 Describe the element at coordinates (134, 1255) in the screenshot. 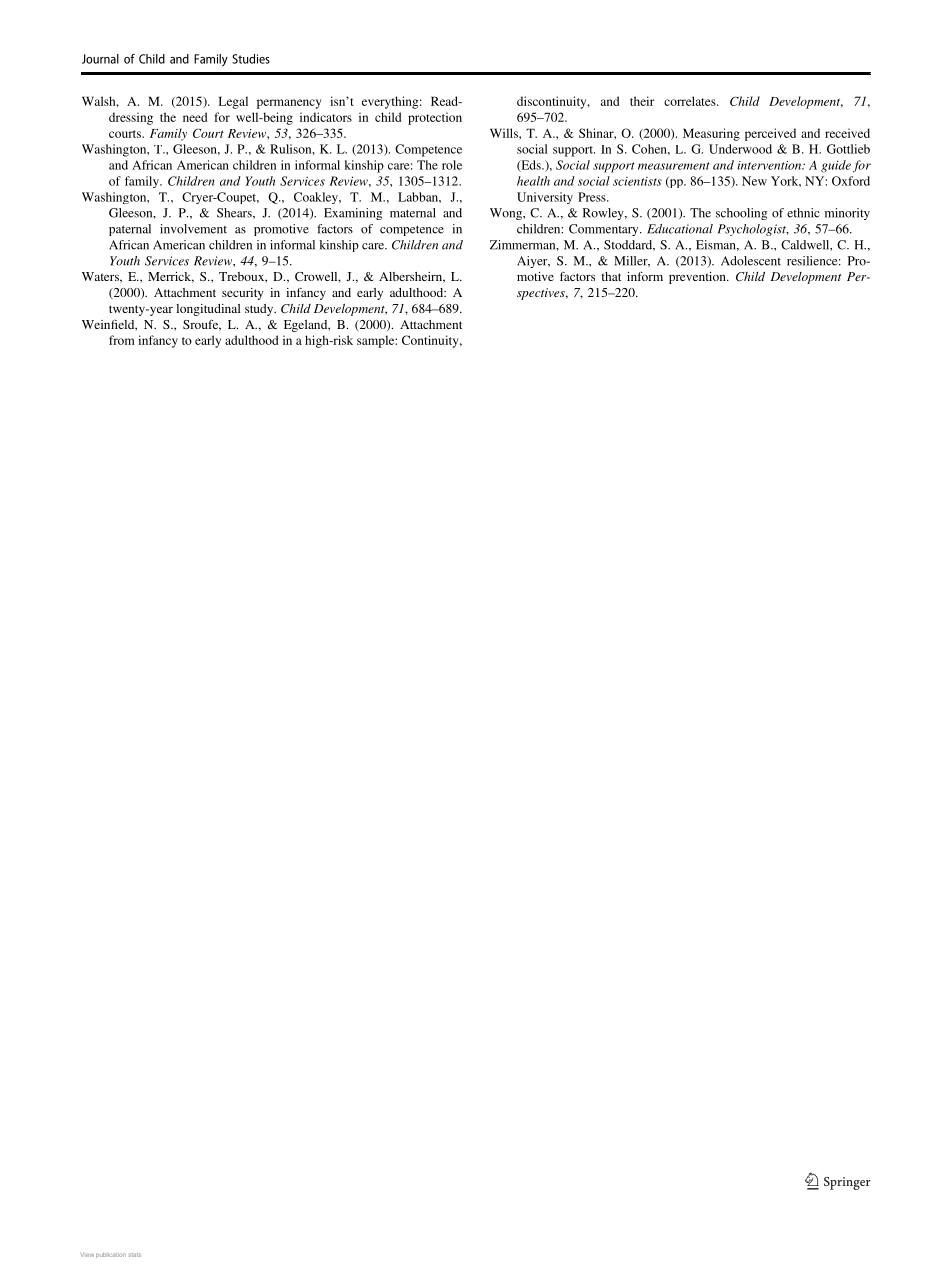

I see `stats` at that location.
